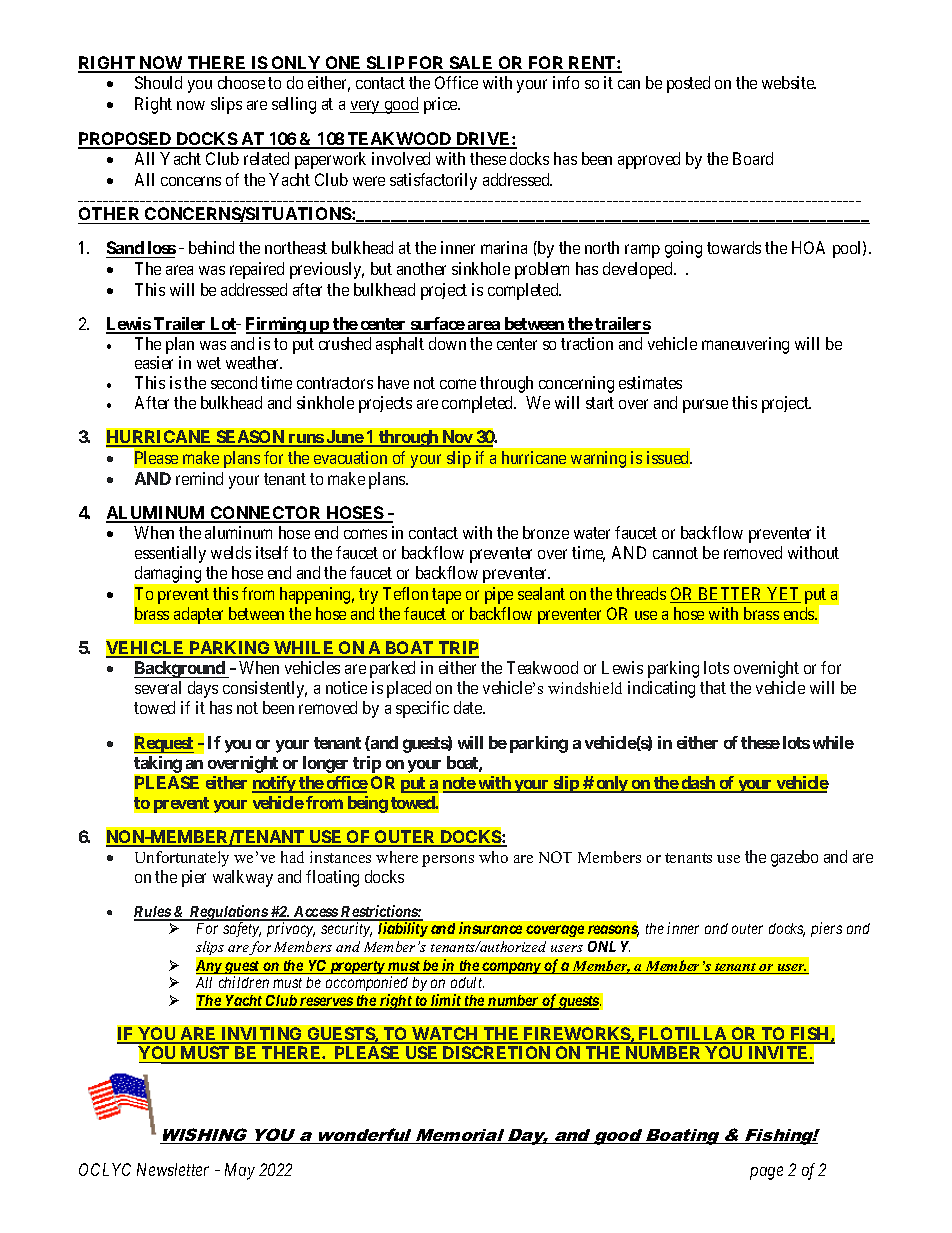 The width and height of the screenshot is (952, 1233). I want to click on maneuvering, so click(745, 345).
